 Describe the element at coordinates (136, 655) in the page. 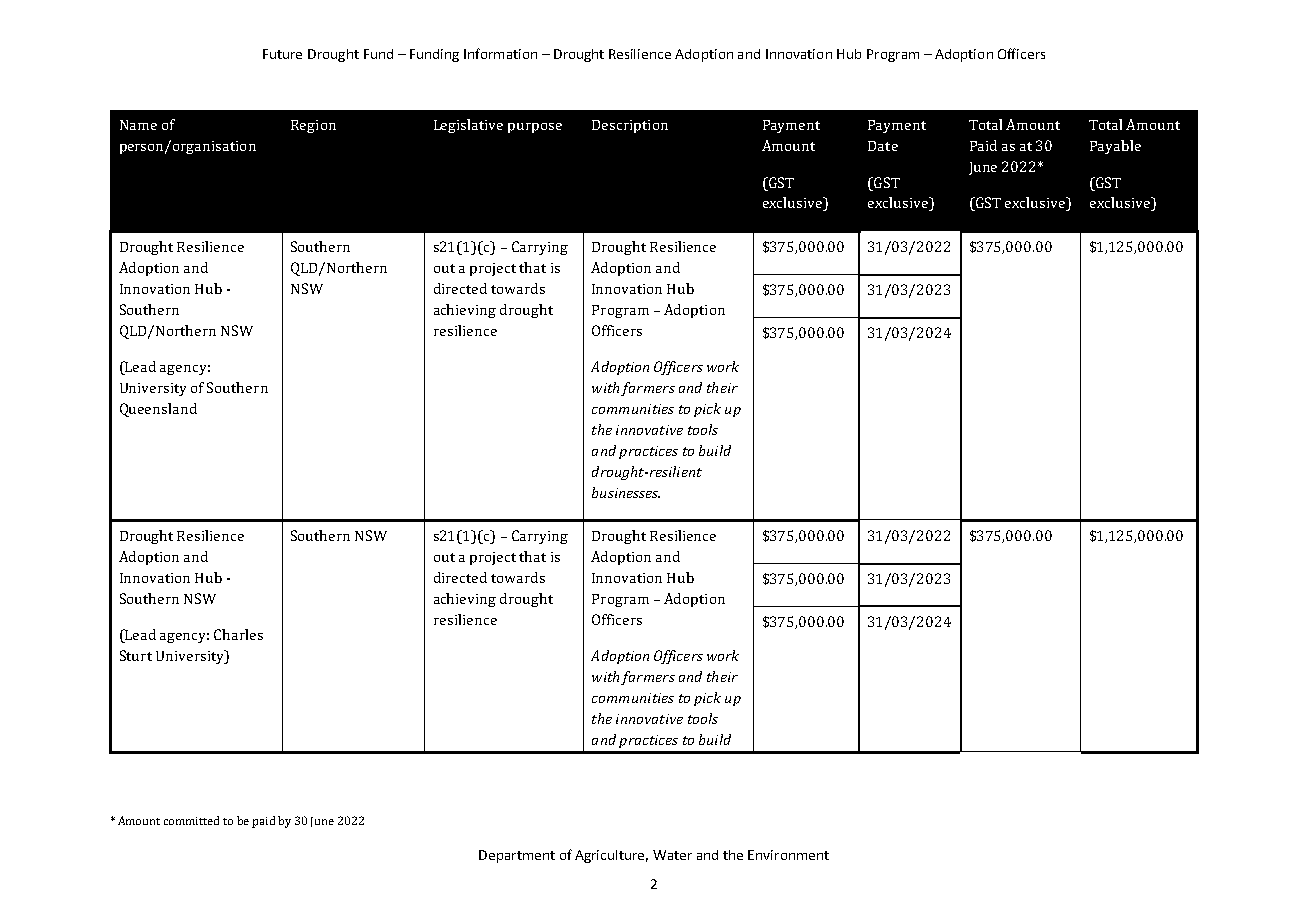

I see `Sturt` at that location.
